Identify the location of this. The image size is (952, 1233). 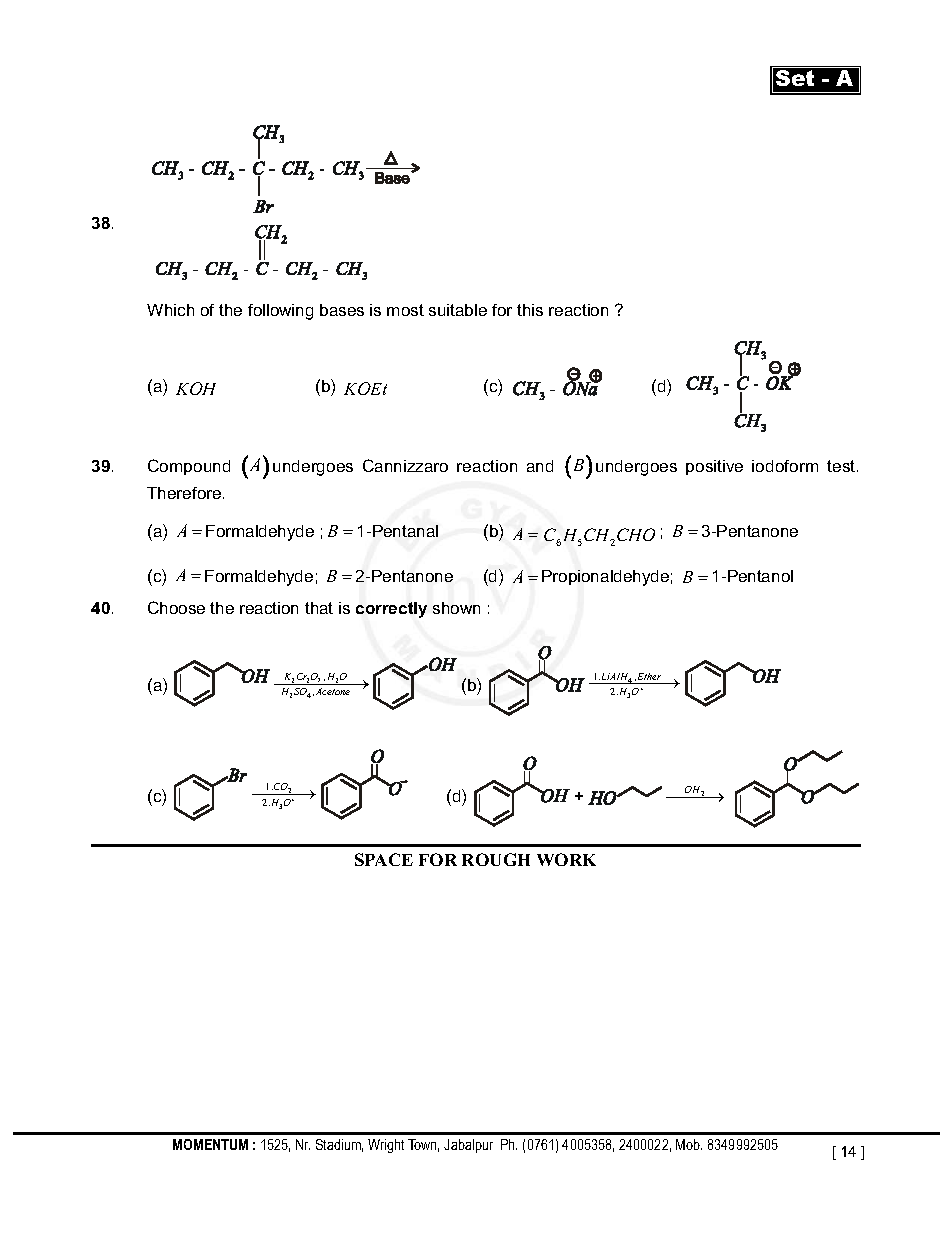
(530, 310).
